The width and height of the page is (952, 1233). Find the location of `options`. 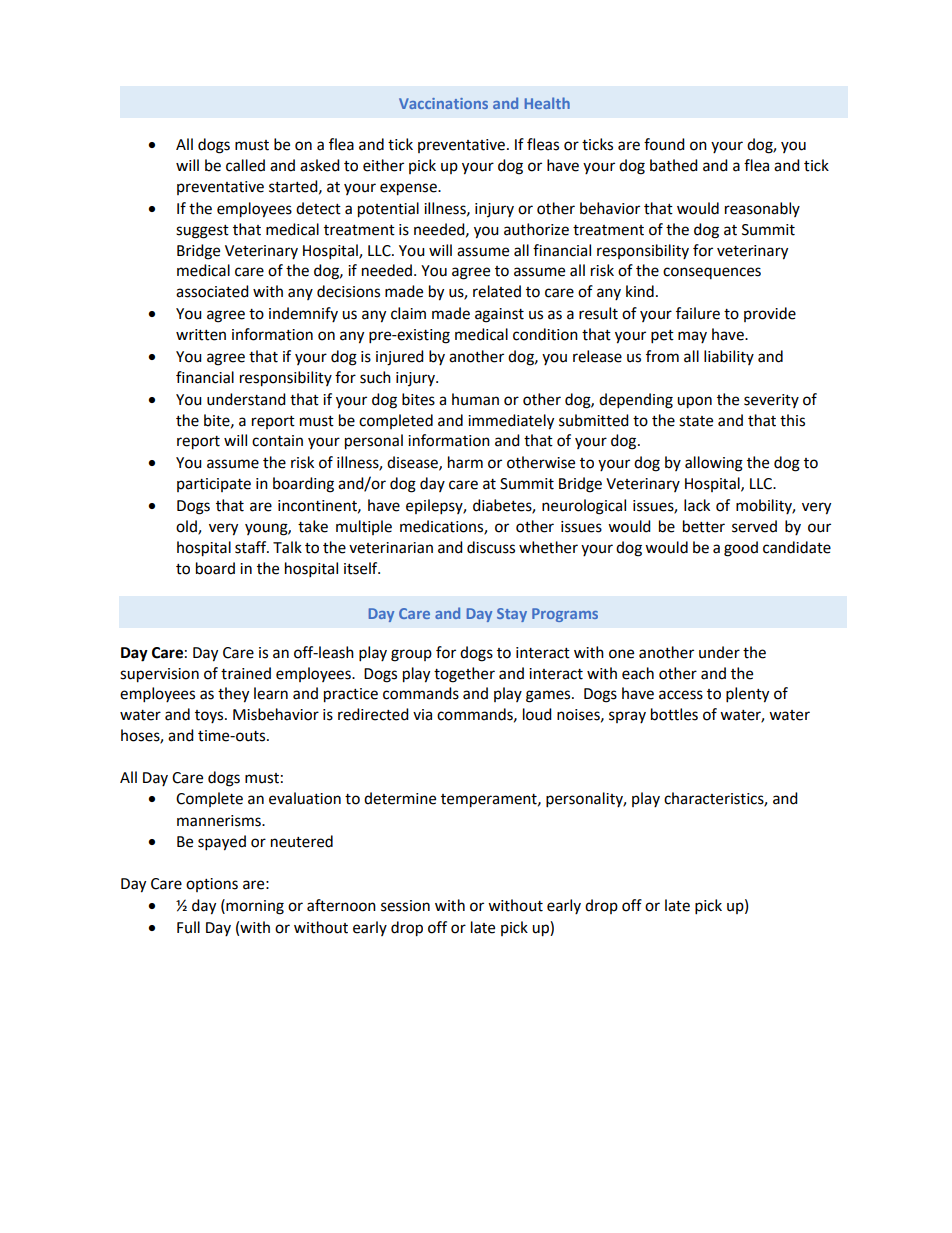

options is located at coordinates (212, 885).
